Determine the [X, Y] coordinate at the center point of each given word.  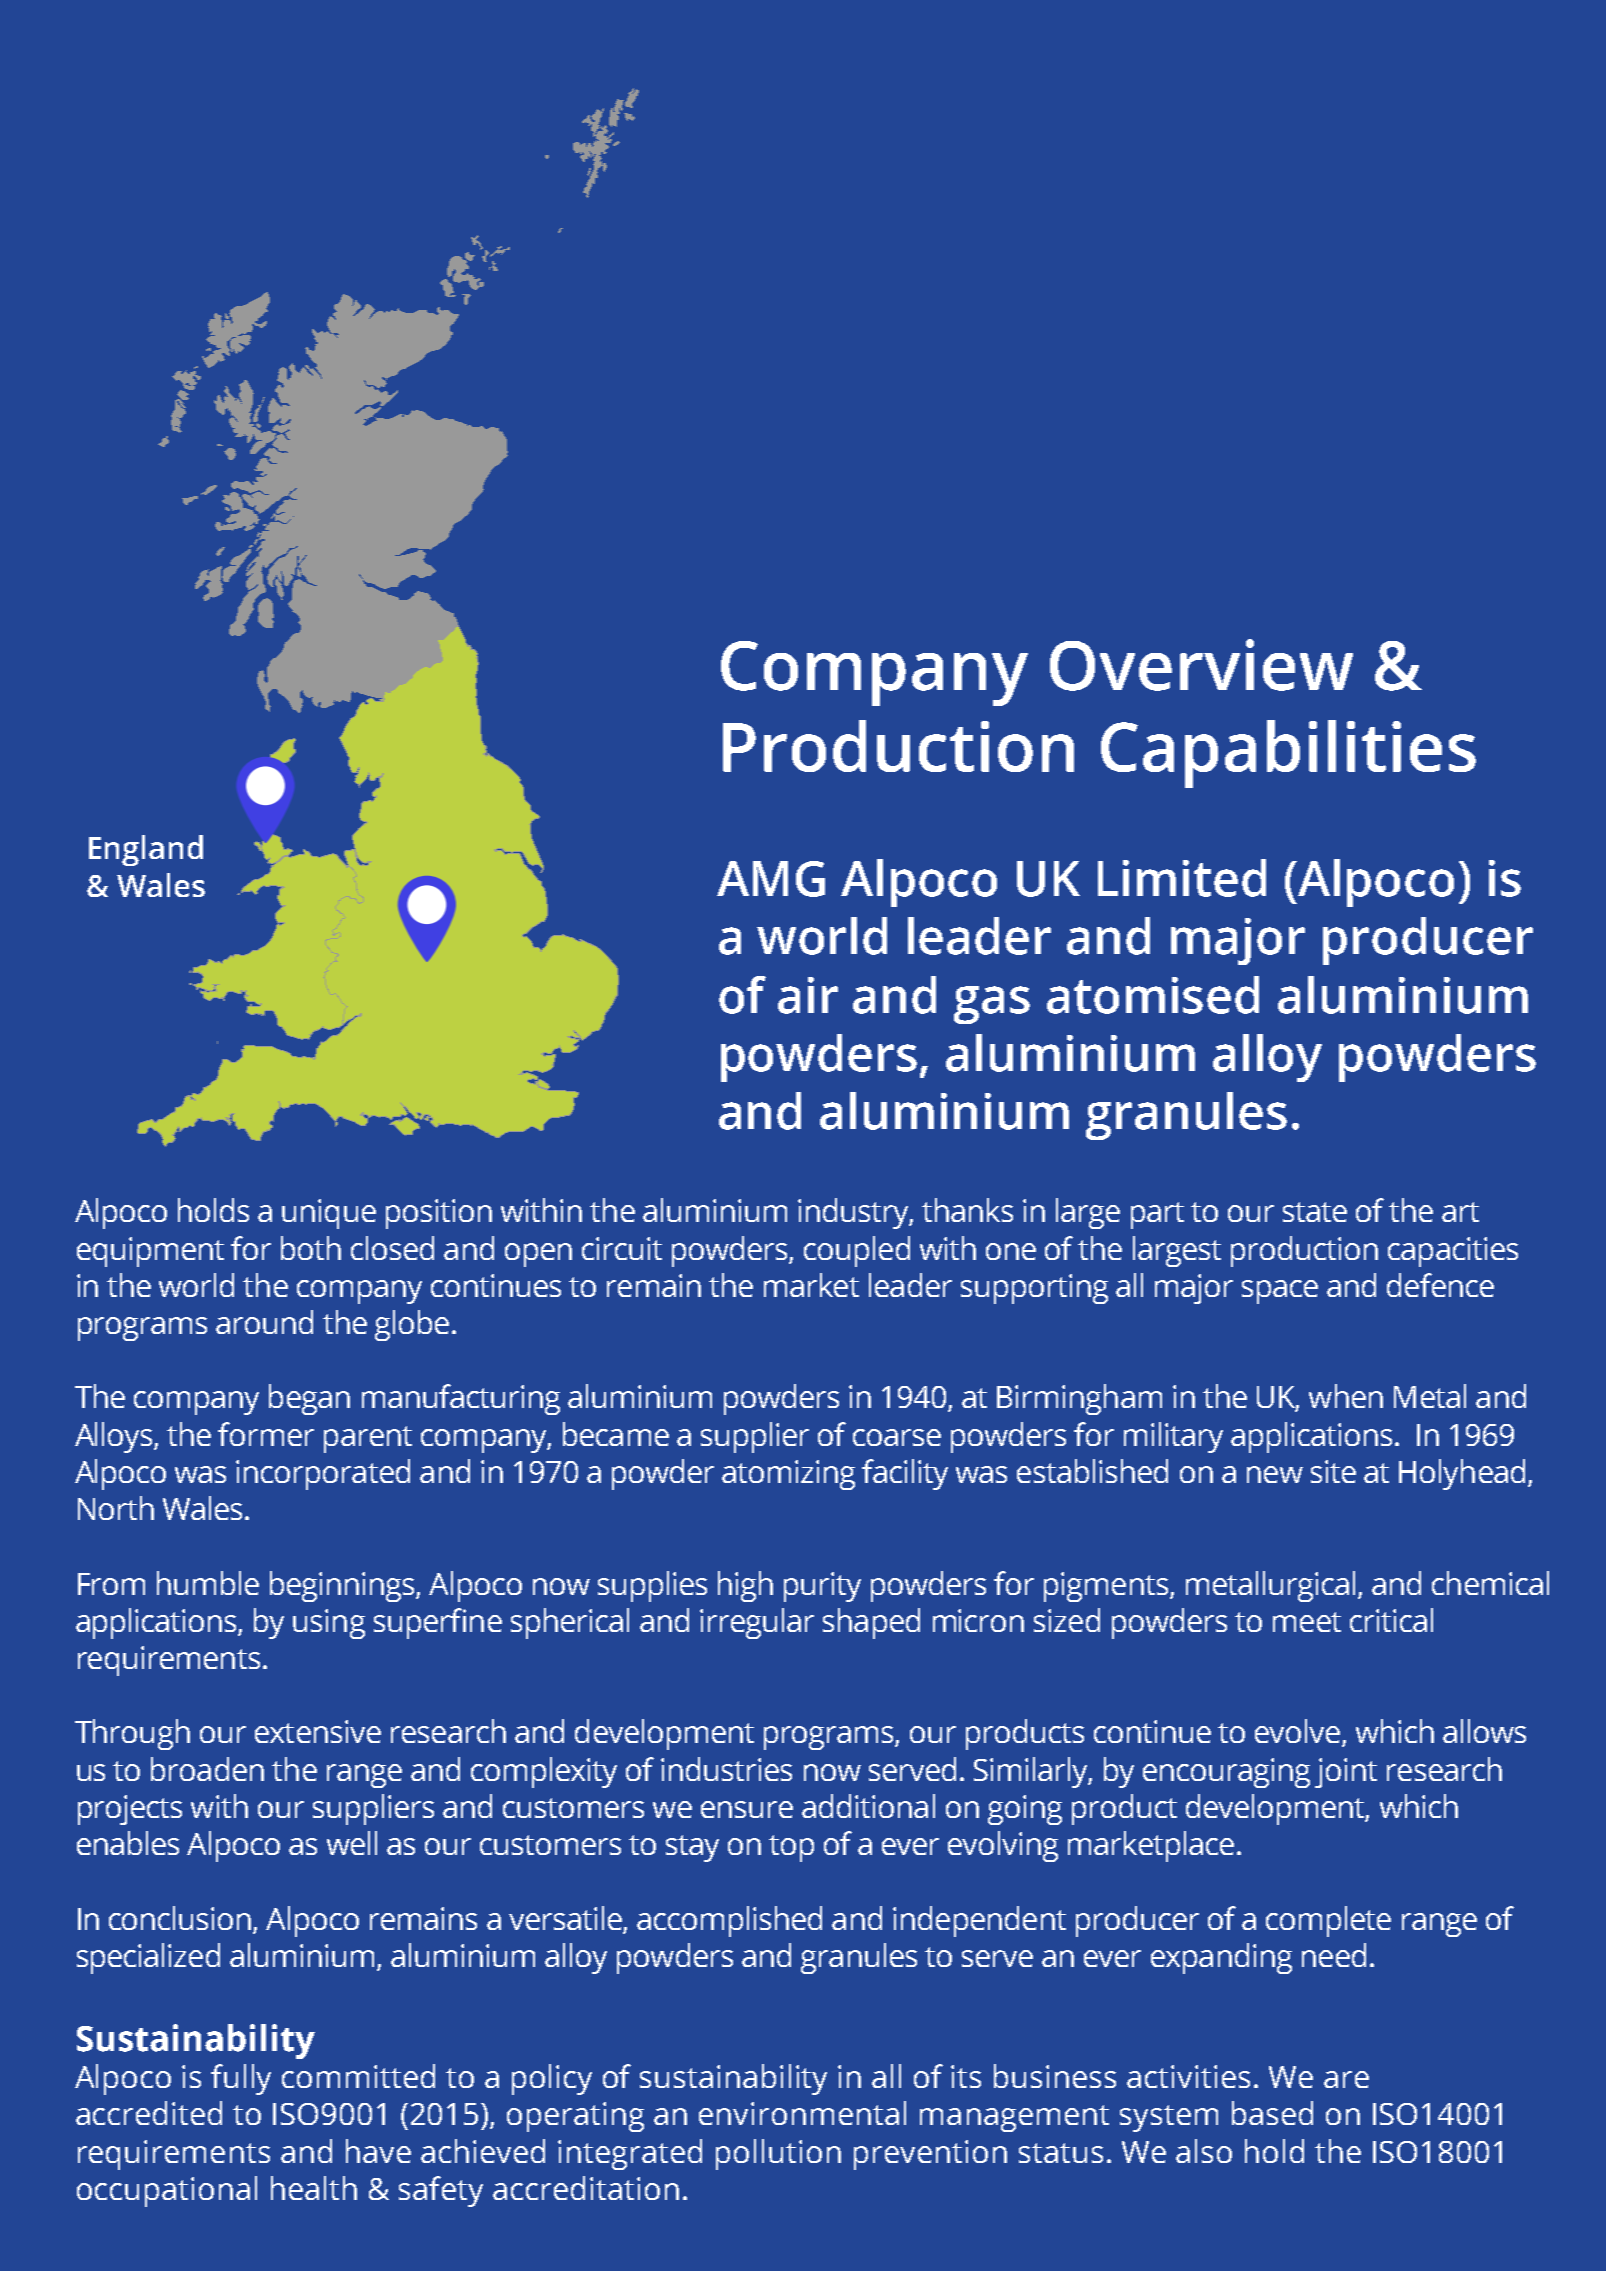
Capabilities [1288, 754]
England [146, 850]
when [1346, 1396]
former [266, 1434]
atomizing [788, 1475]
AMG [771, 879]
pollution [778, 2154]
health [314, 2188]
